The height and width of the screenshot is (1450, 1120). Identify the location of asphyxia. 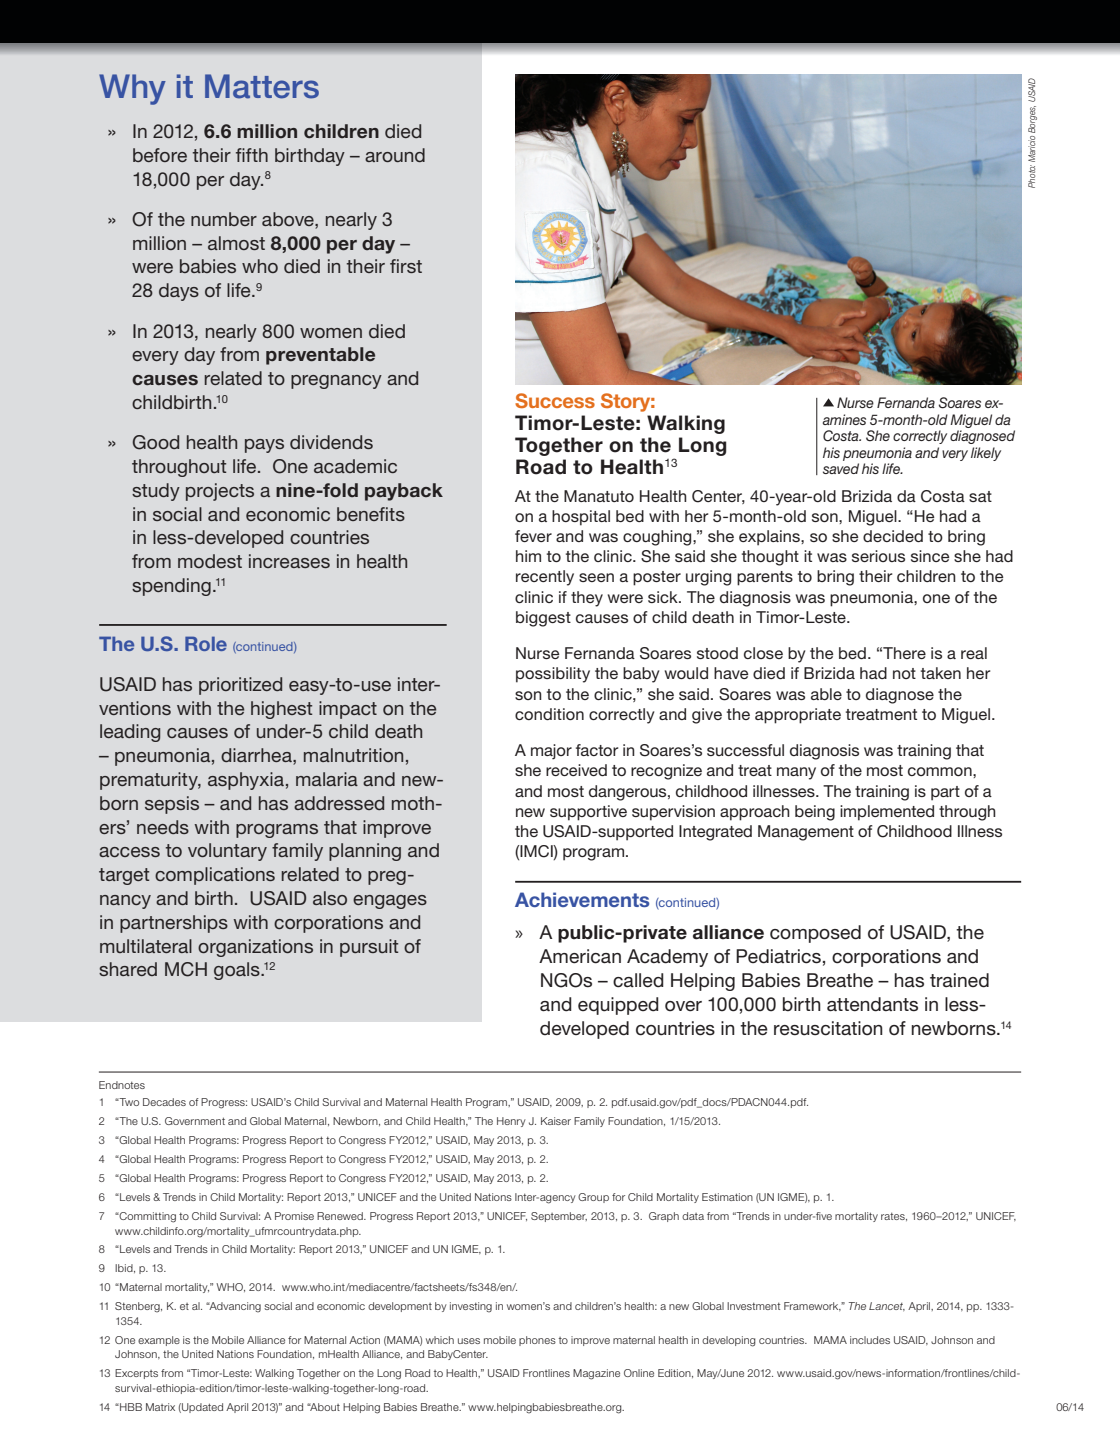
(246, 781).
